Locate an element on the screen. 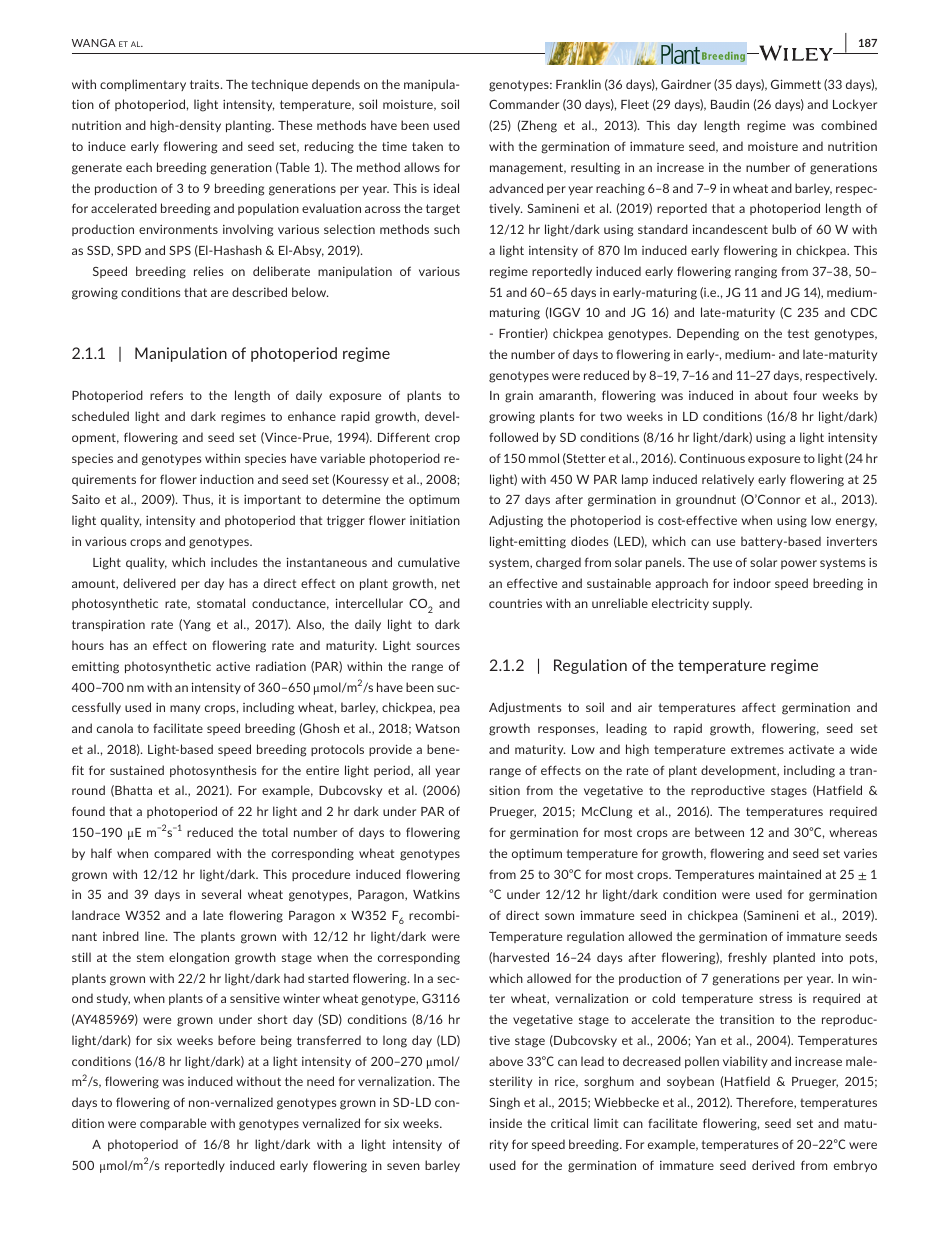 This screenshot has width=952, height=1251. derived is located at coordinates (773, 1165).
